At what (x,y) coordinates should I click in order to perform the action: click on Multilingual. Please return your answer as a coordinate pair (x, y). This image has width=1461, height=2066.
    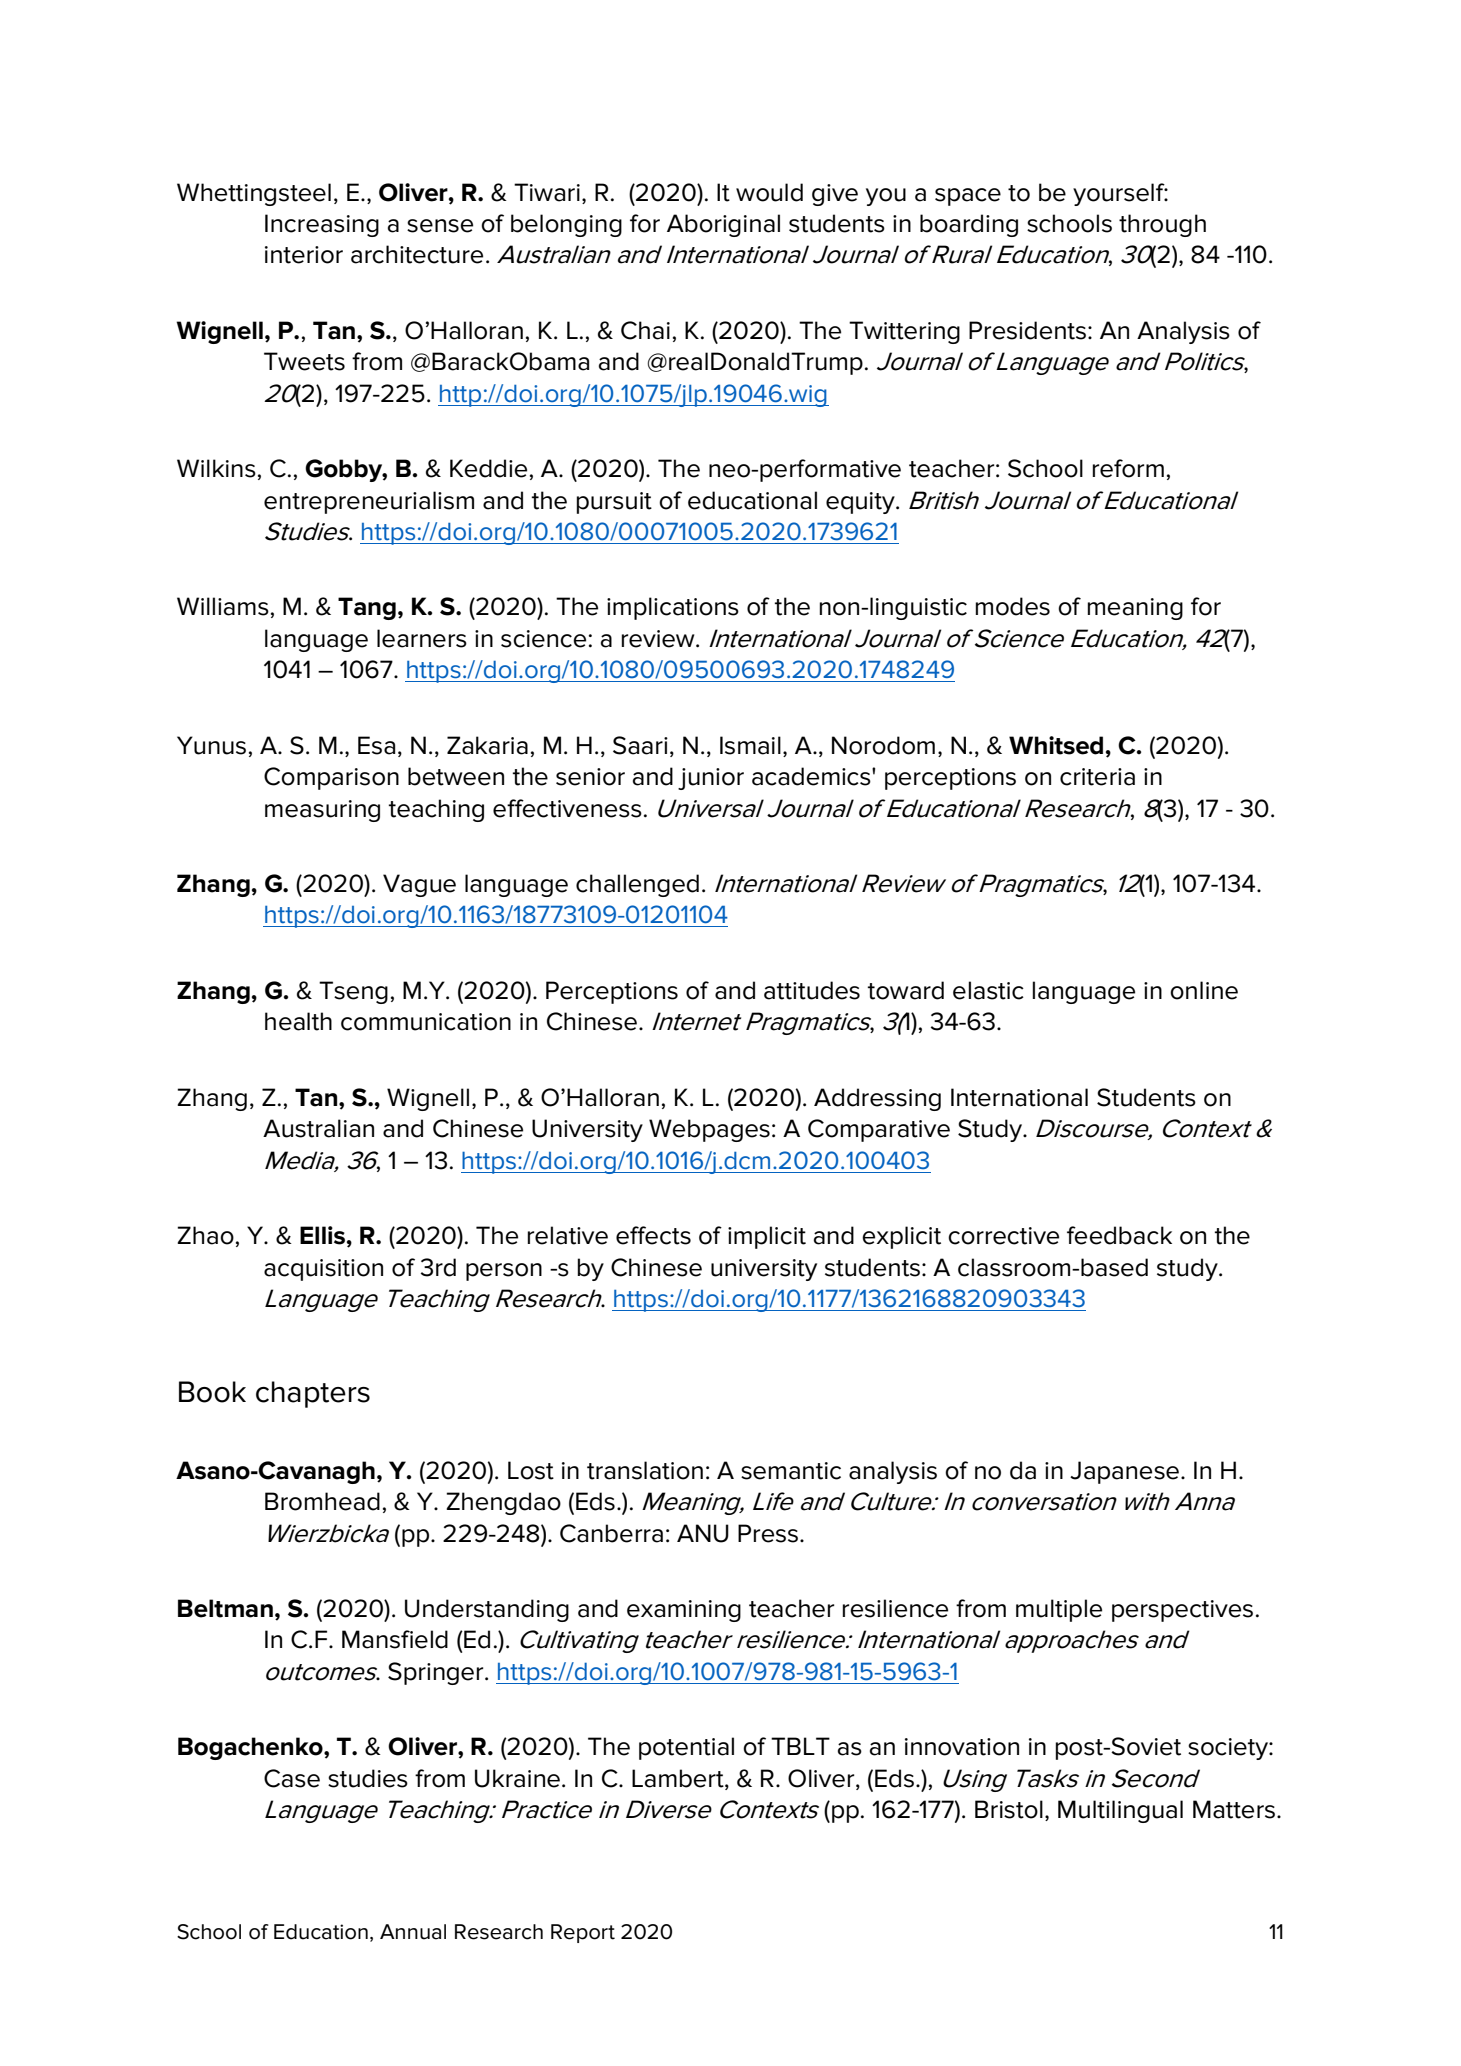
    Looking at the image, I should click on (1120, 1811).
